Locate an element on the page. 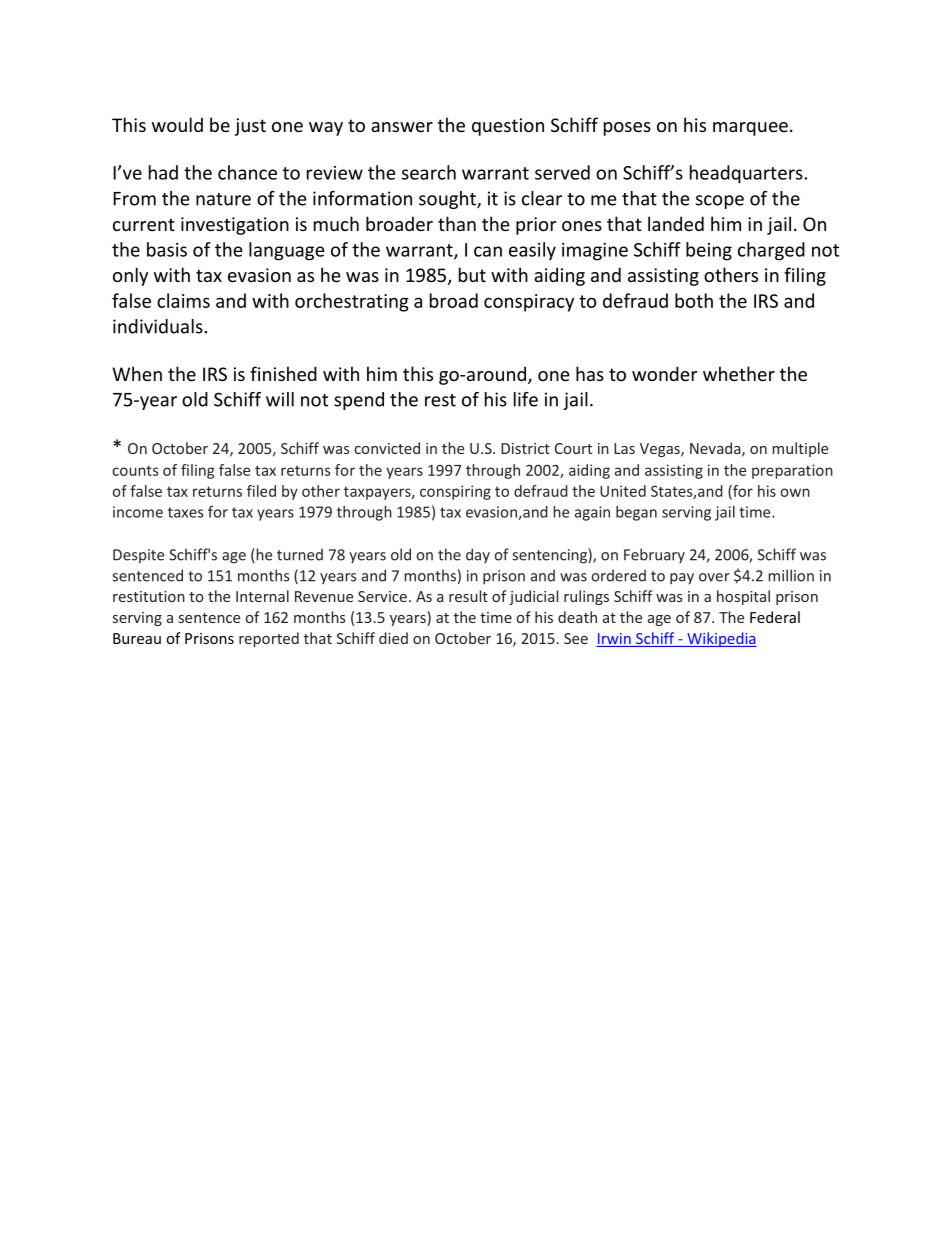 Image resolution: width=952 pixels, height=1233 pixels. marquee is located at coordinates (750, 129).
